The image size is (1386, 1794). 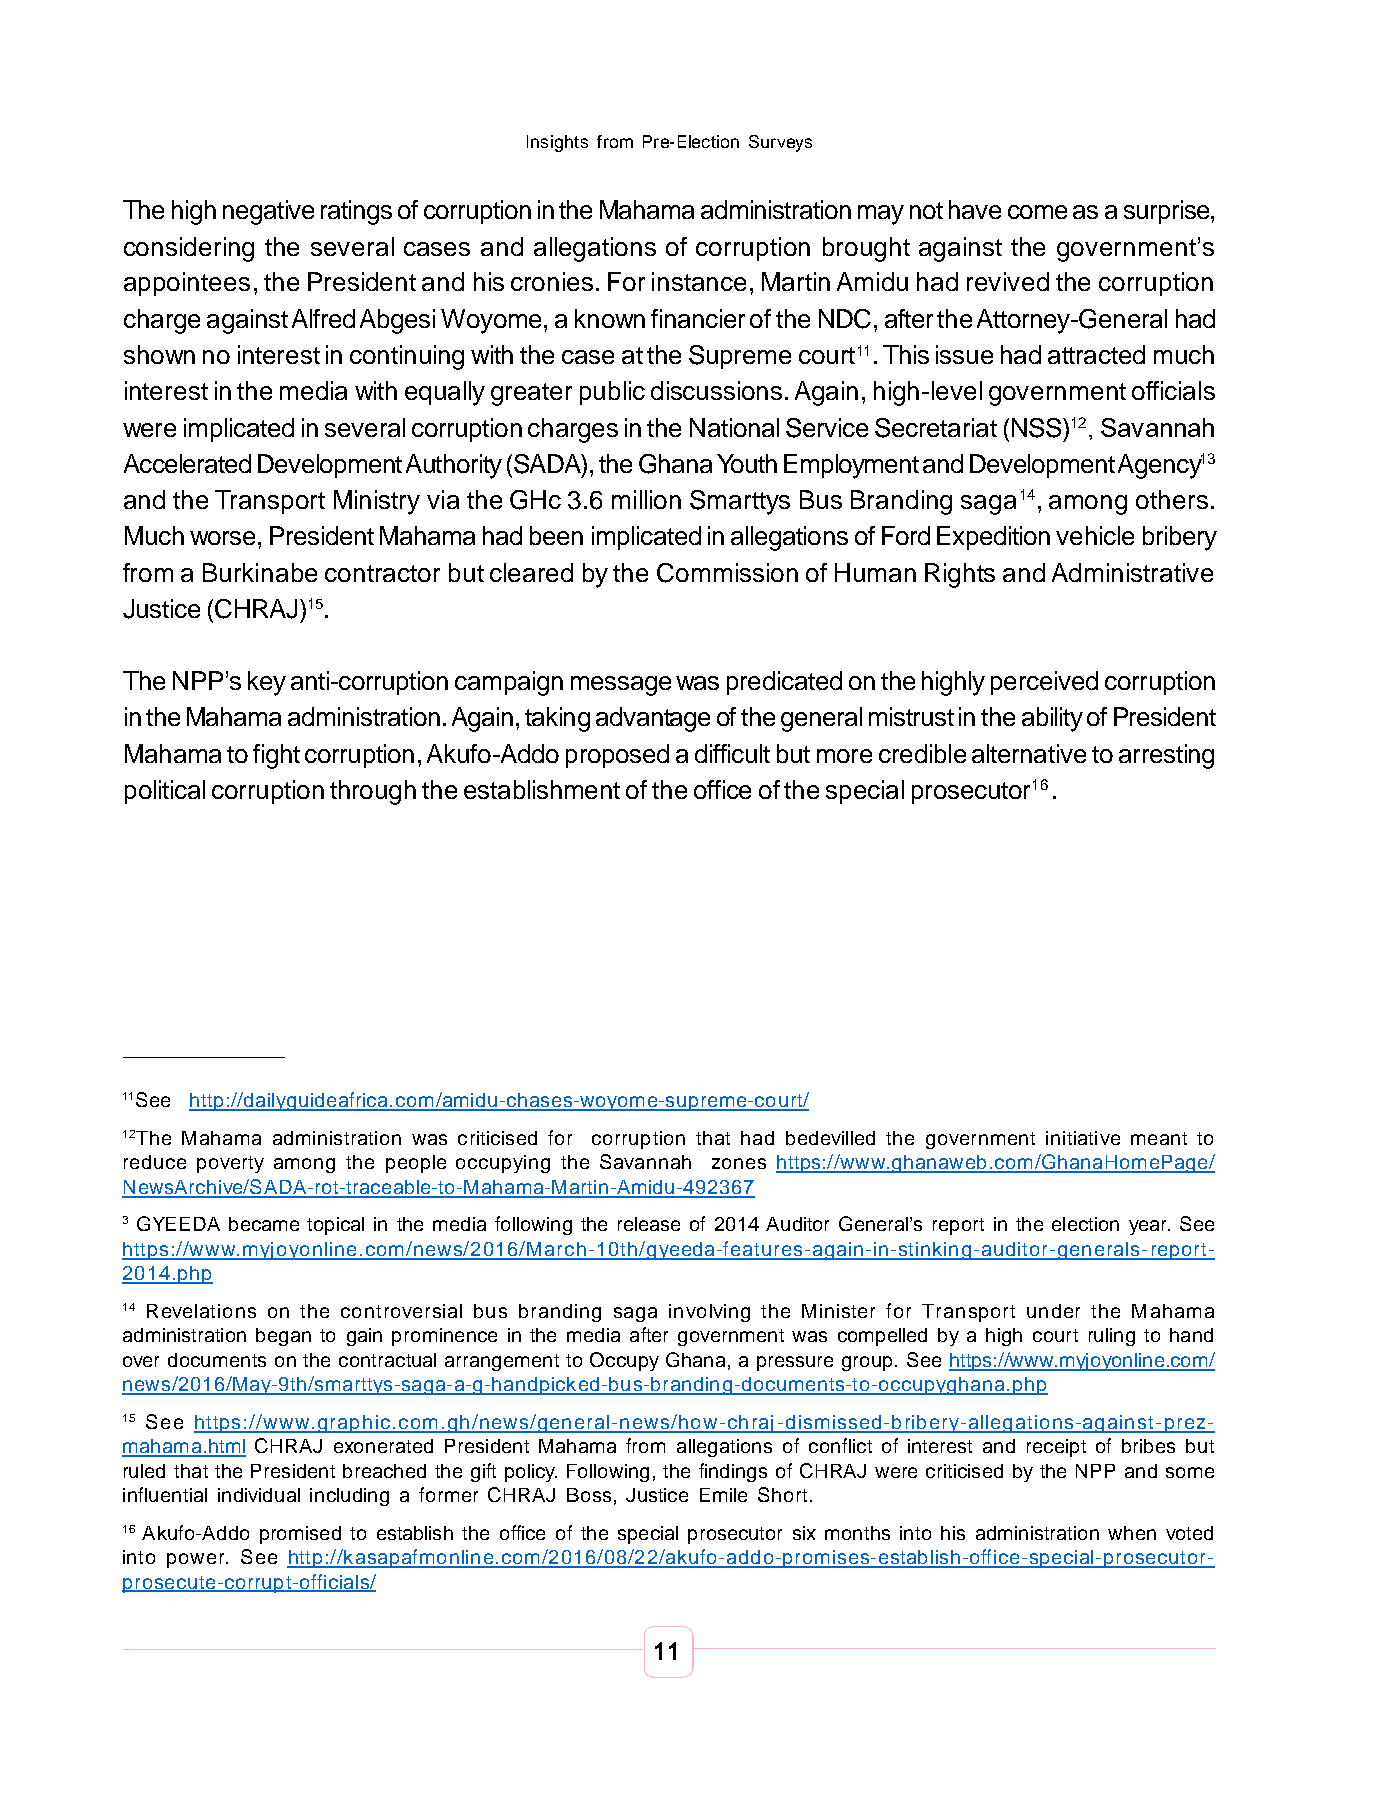 What do you see at coordinates (373, 792) in the screenshot?
I see `through` at bounding box center [373, 792].
